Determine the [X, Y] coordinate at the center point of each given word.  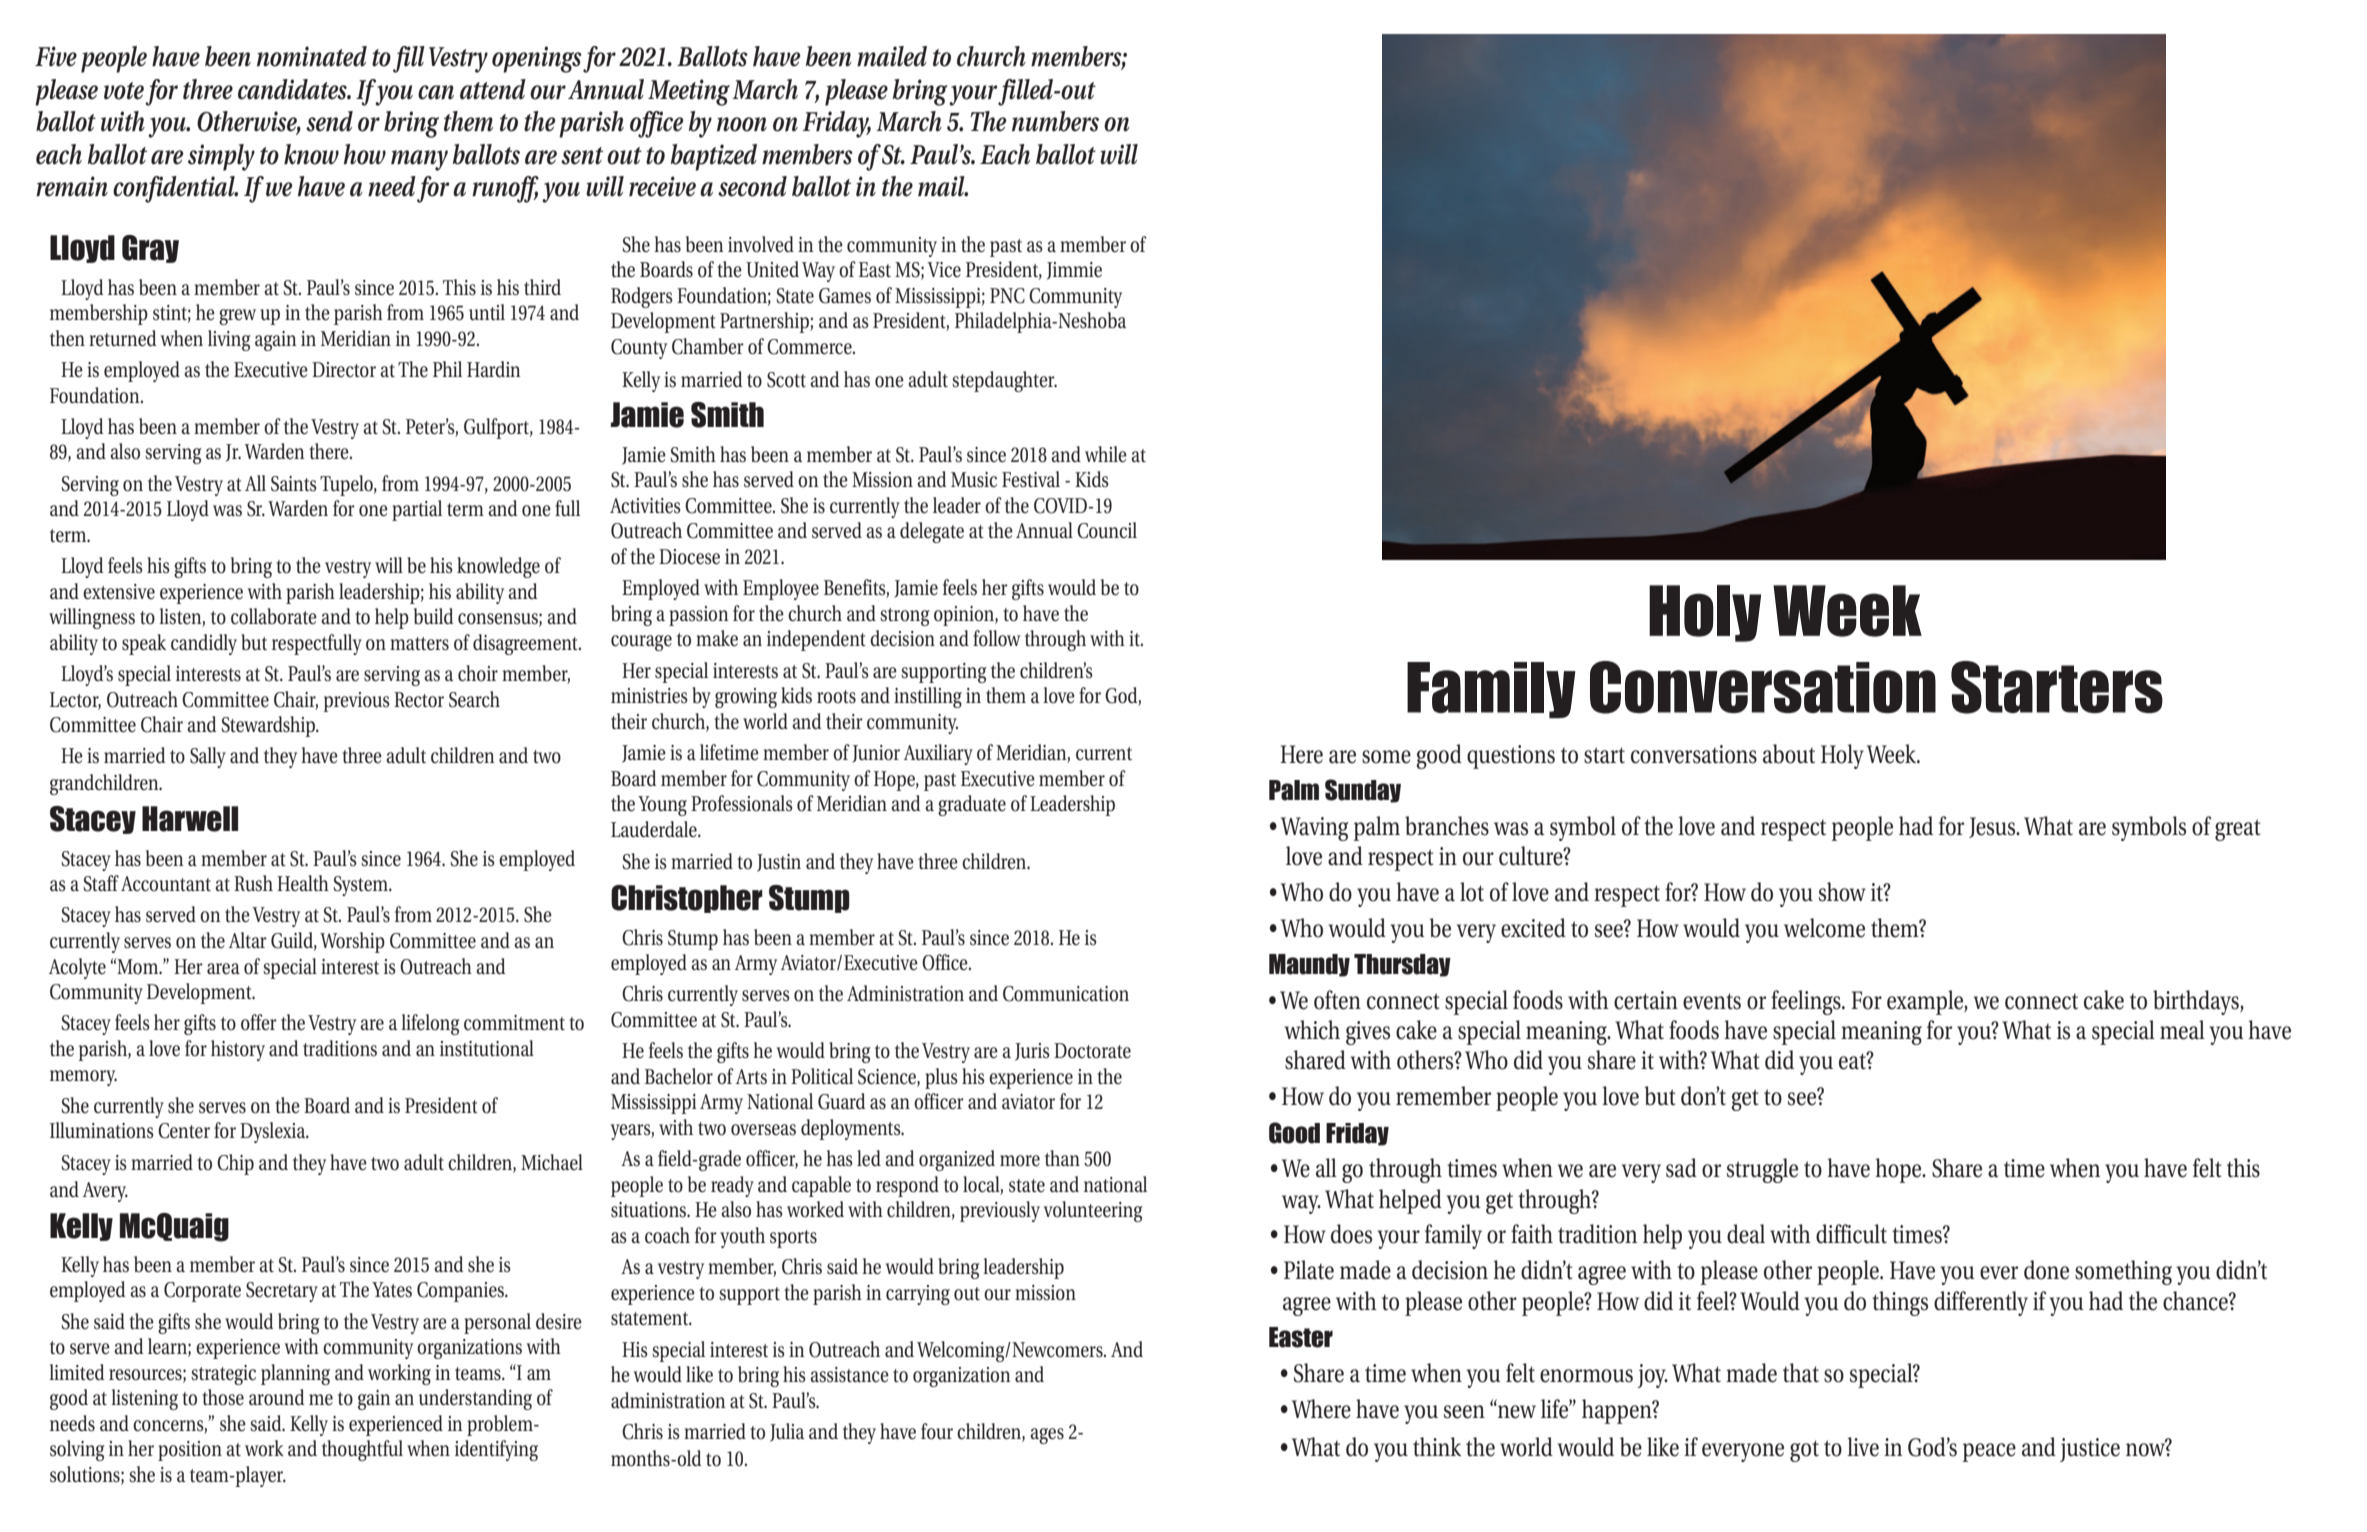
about [1789, 754]
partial [417, 510]
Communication [1066, 994]
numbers [1055, 121]
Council [1107, 530]
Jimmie [1074, 271]
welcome [1824, 928]
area [223, 969]
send [329, 121]
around [277, 1397]
